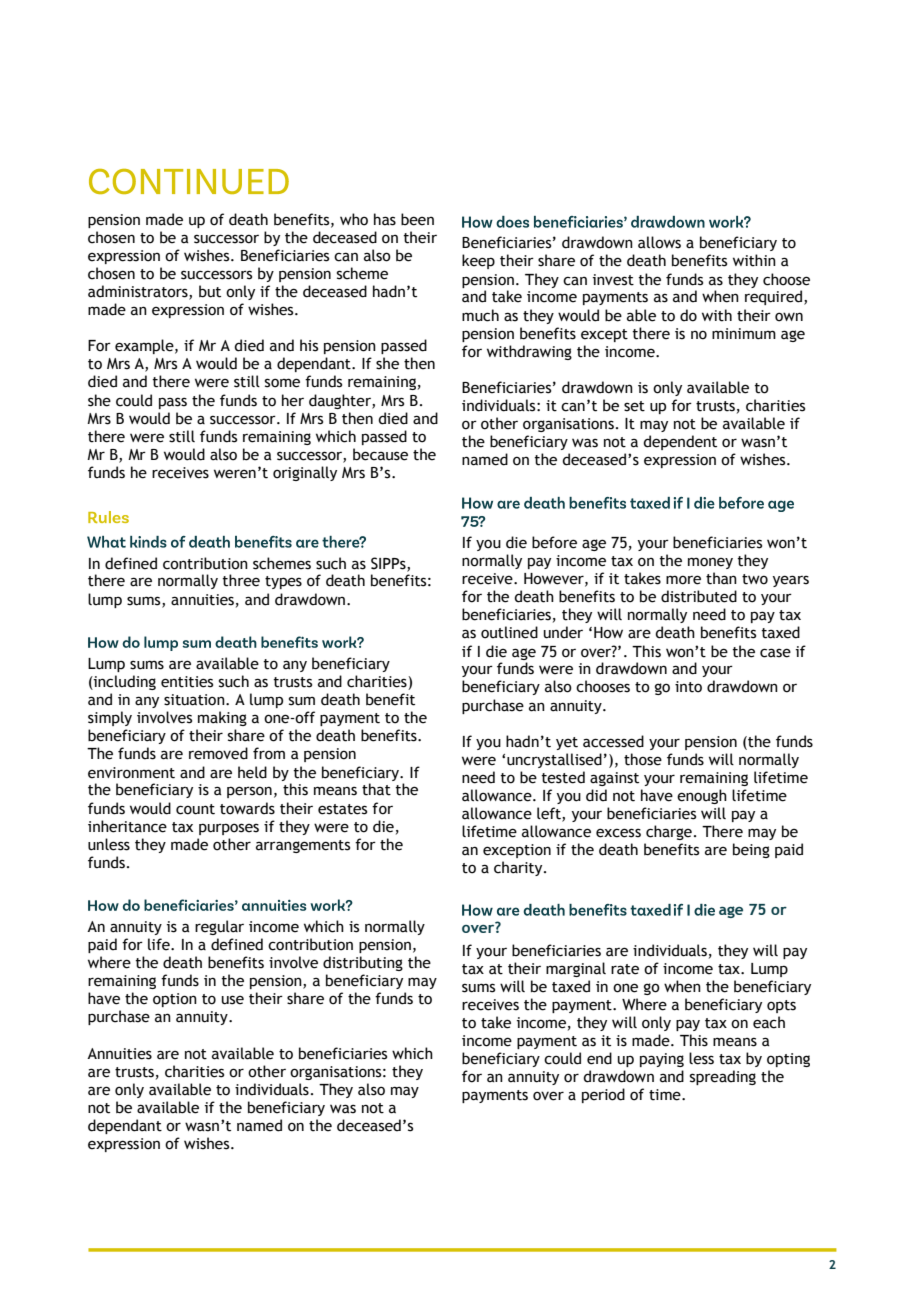  What do you see at coordinates (195, 809) in the document?
I see `count` at bounding box center [195, 809].
